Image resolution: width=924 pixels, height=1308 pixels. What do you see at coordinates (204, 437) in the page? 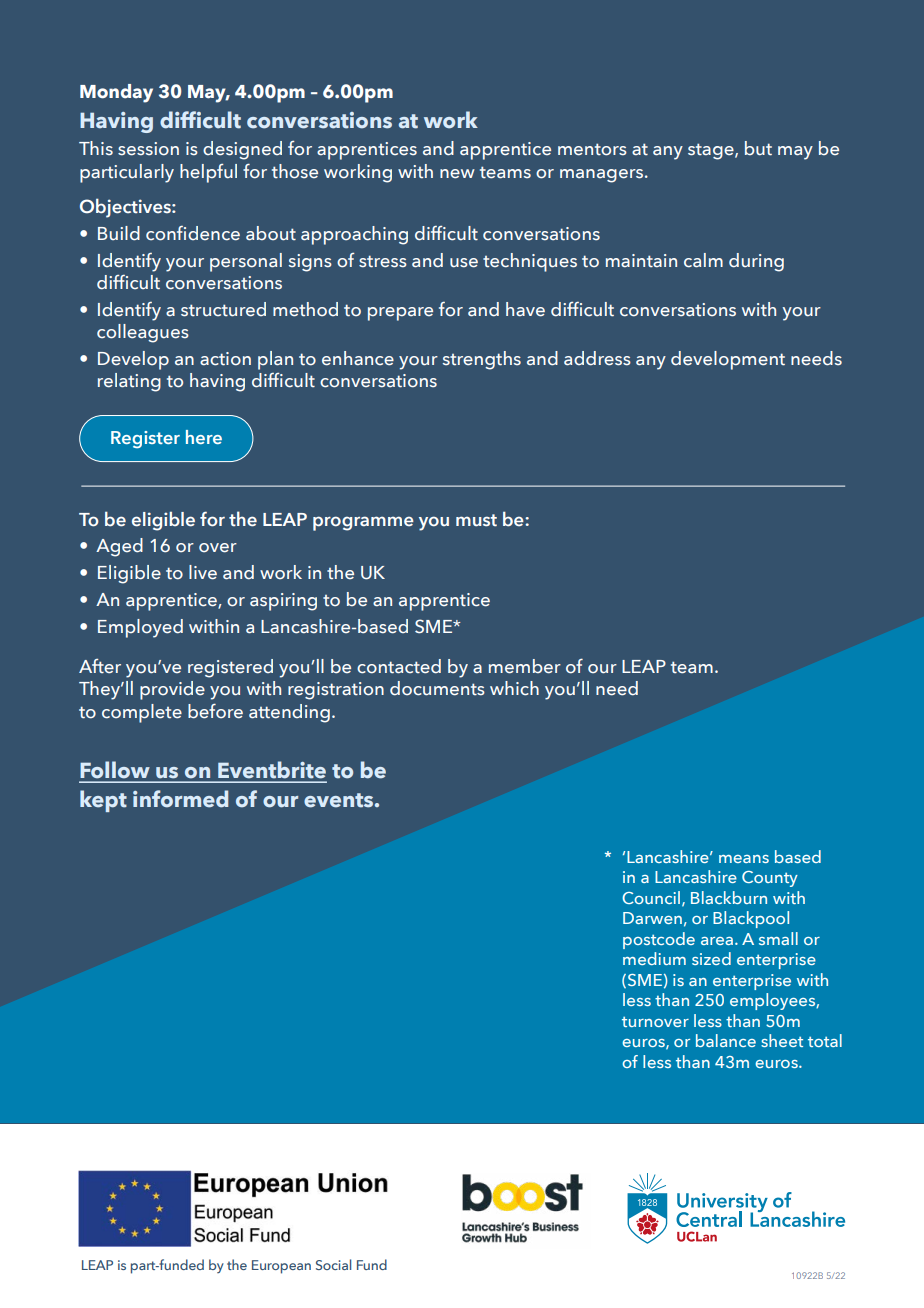
I see `here` at bounding box center [204, 437].
